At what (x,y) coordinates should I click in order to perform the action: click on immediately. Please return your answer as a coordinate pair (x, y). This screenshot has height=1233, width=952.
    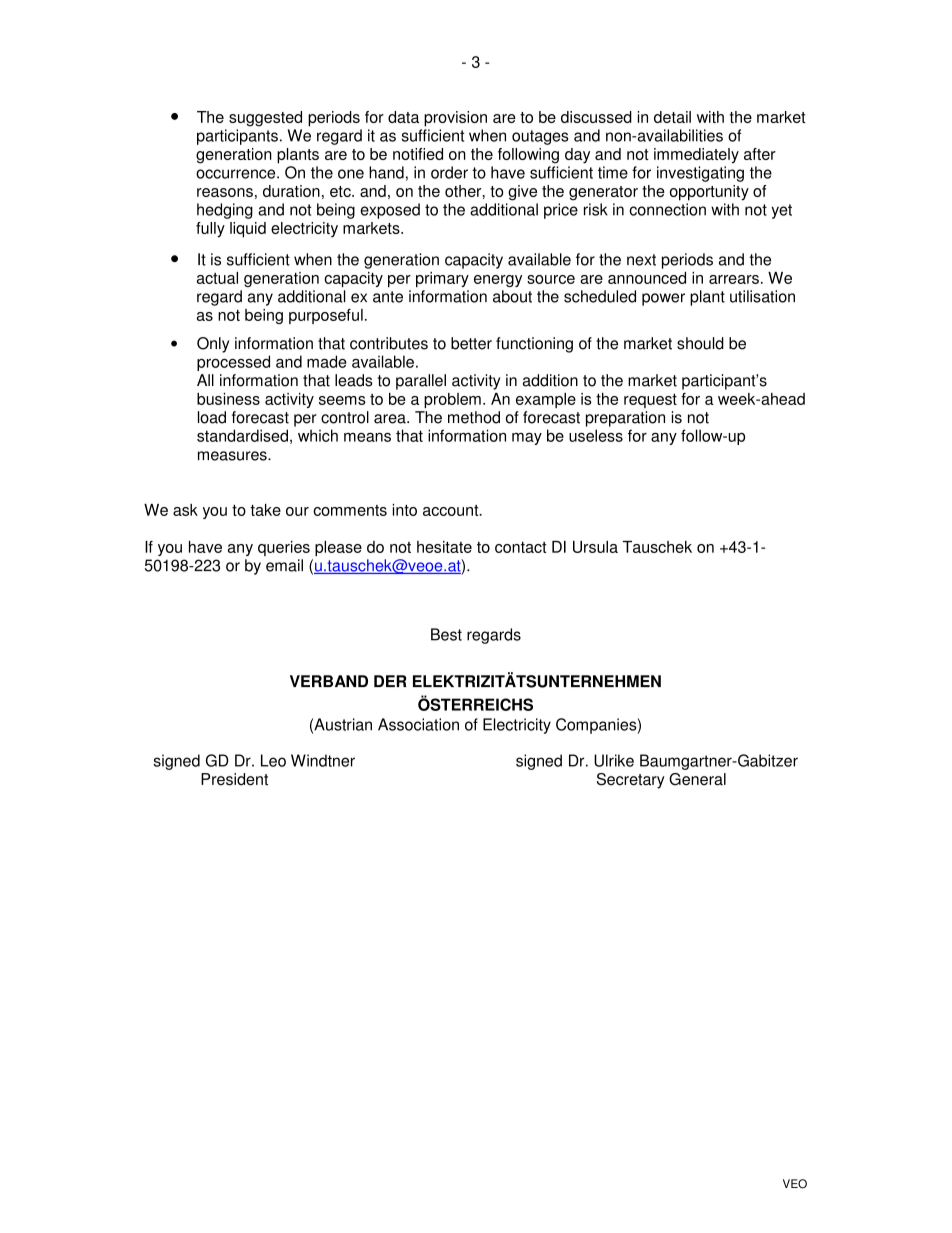
    Looking at the image, I should click on (696, 156).
